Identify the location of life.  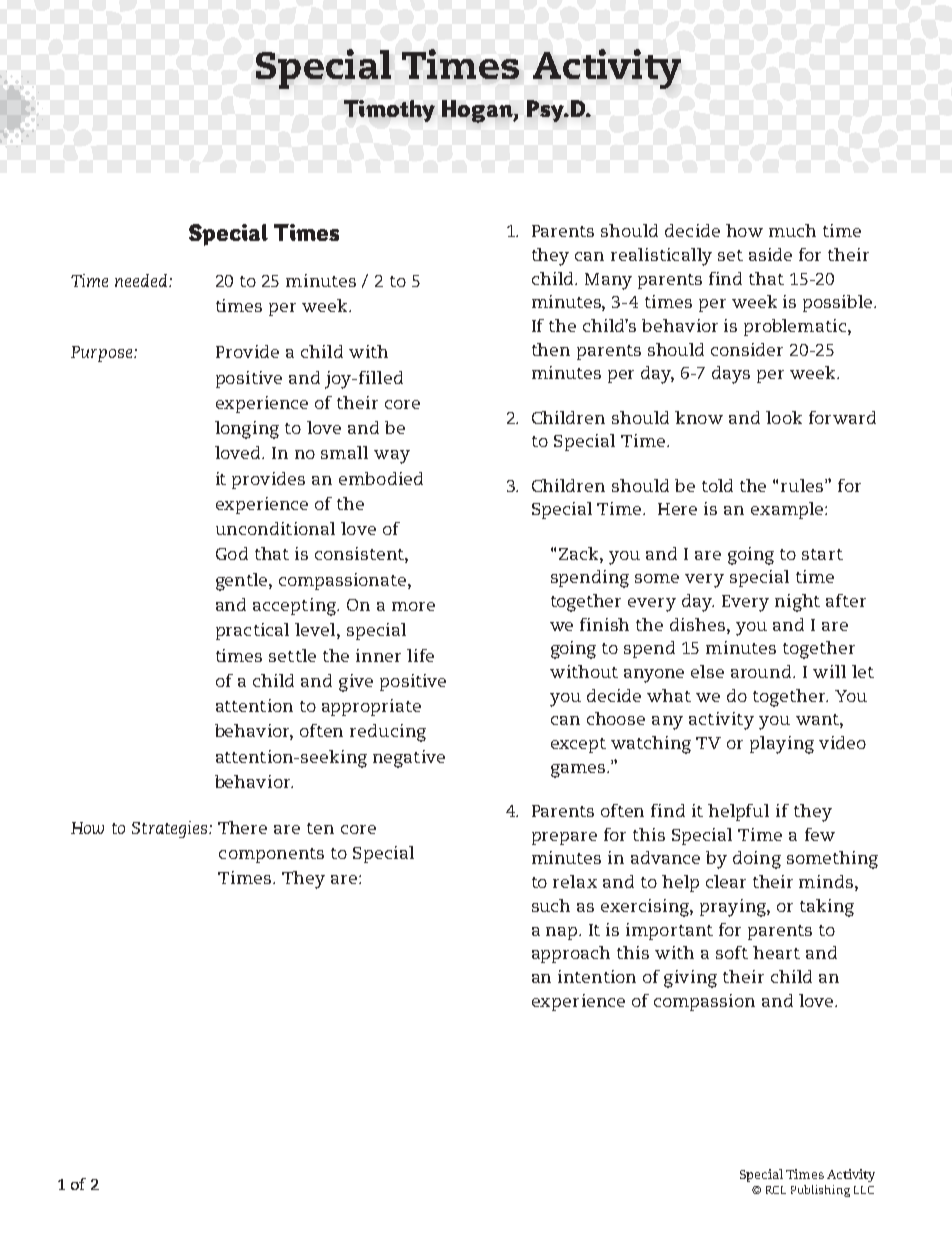
(420, 655).
